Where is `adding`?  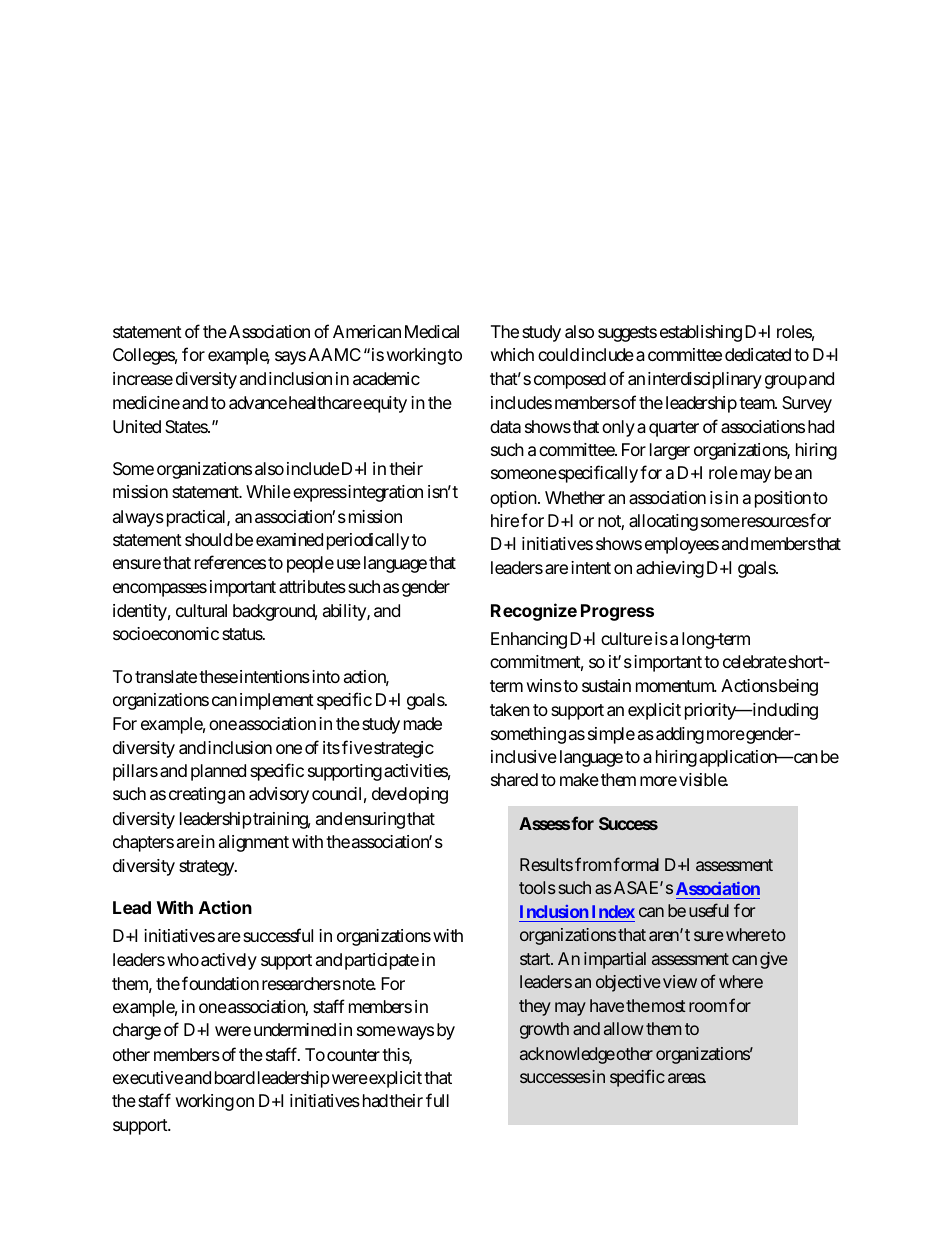
adding is located at coordinates (680, 735).
